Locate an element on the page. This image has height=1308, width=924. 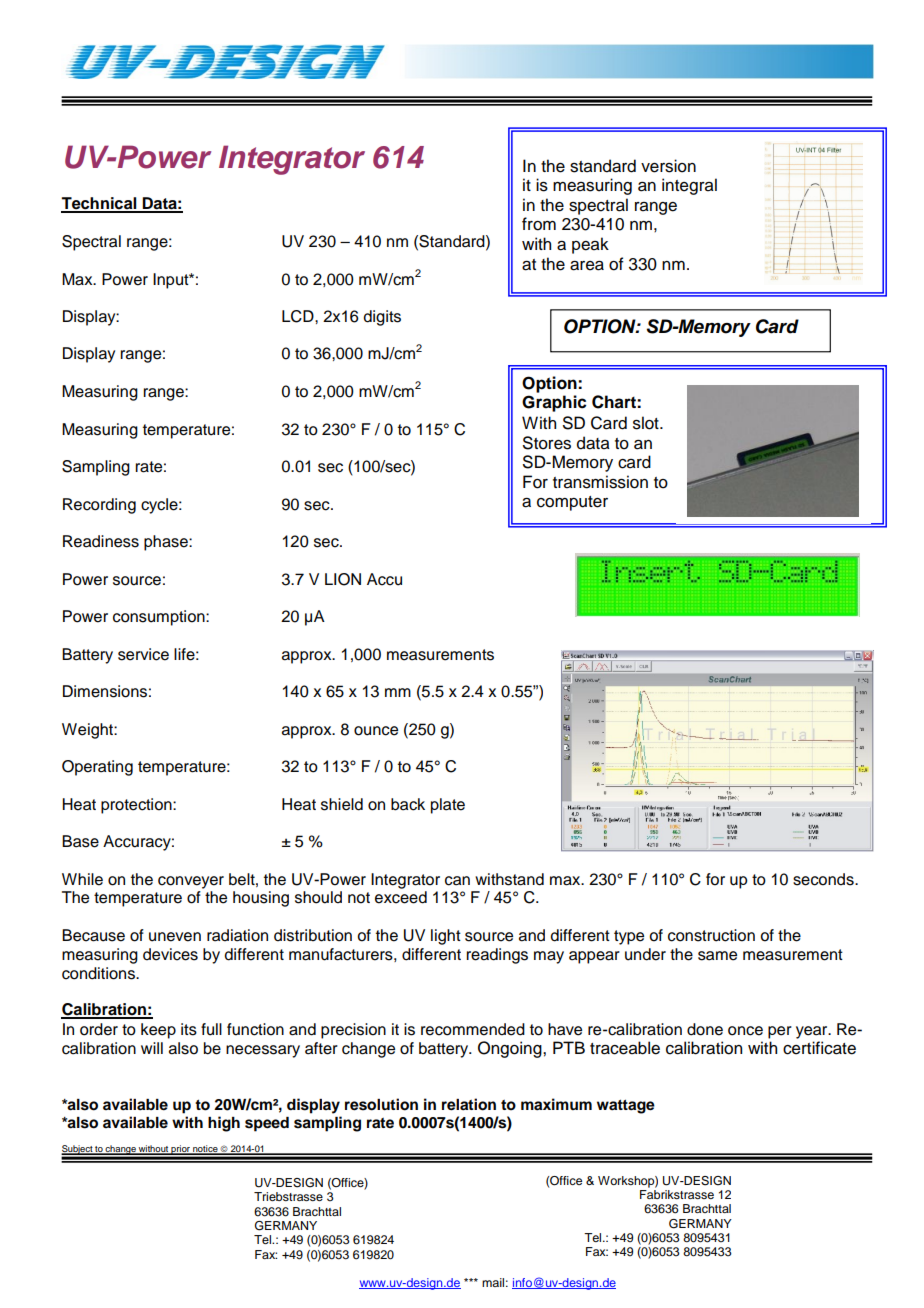
plate is located at coordinates (448, 806).
